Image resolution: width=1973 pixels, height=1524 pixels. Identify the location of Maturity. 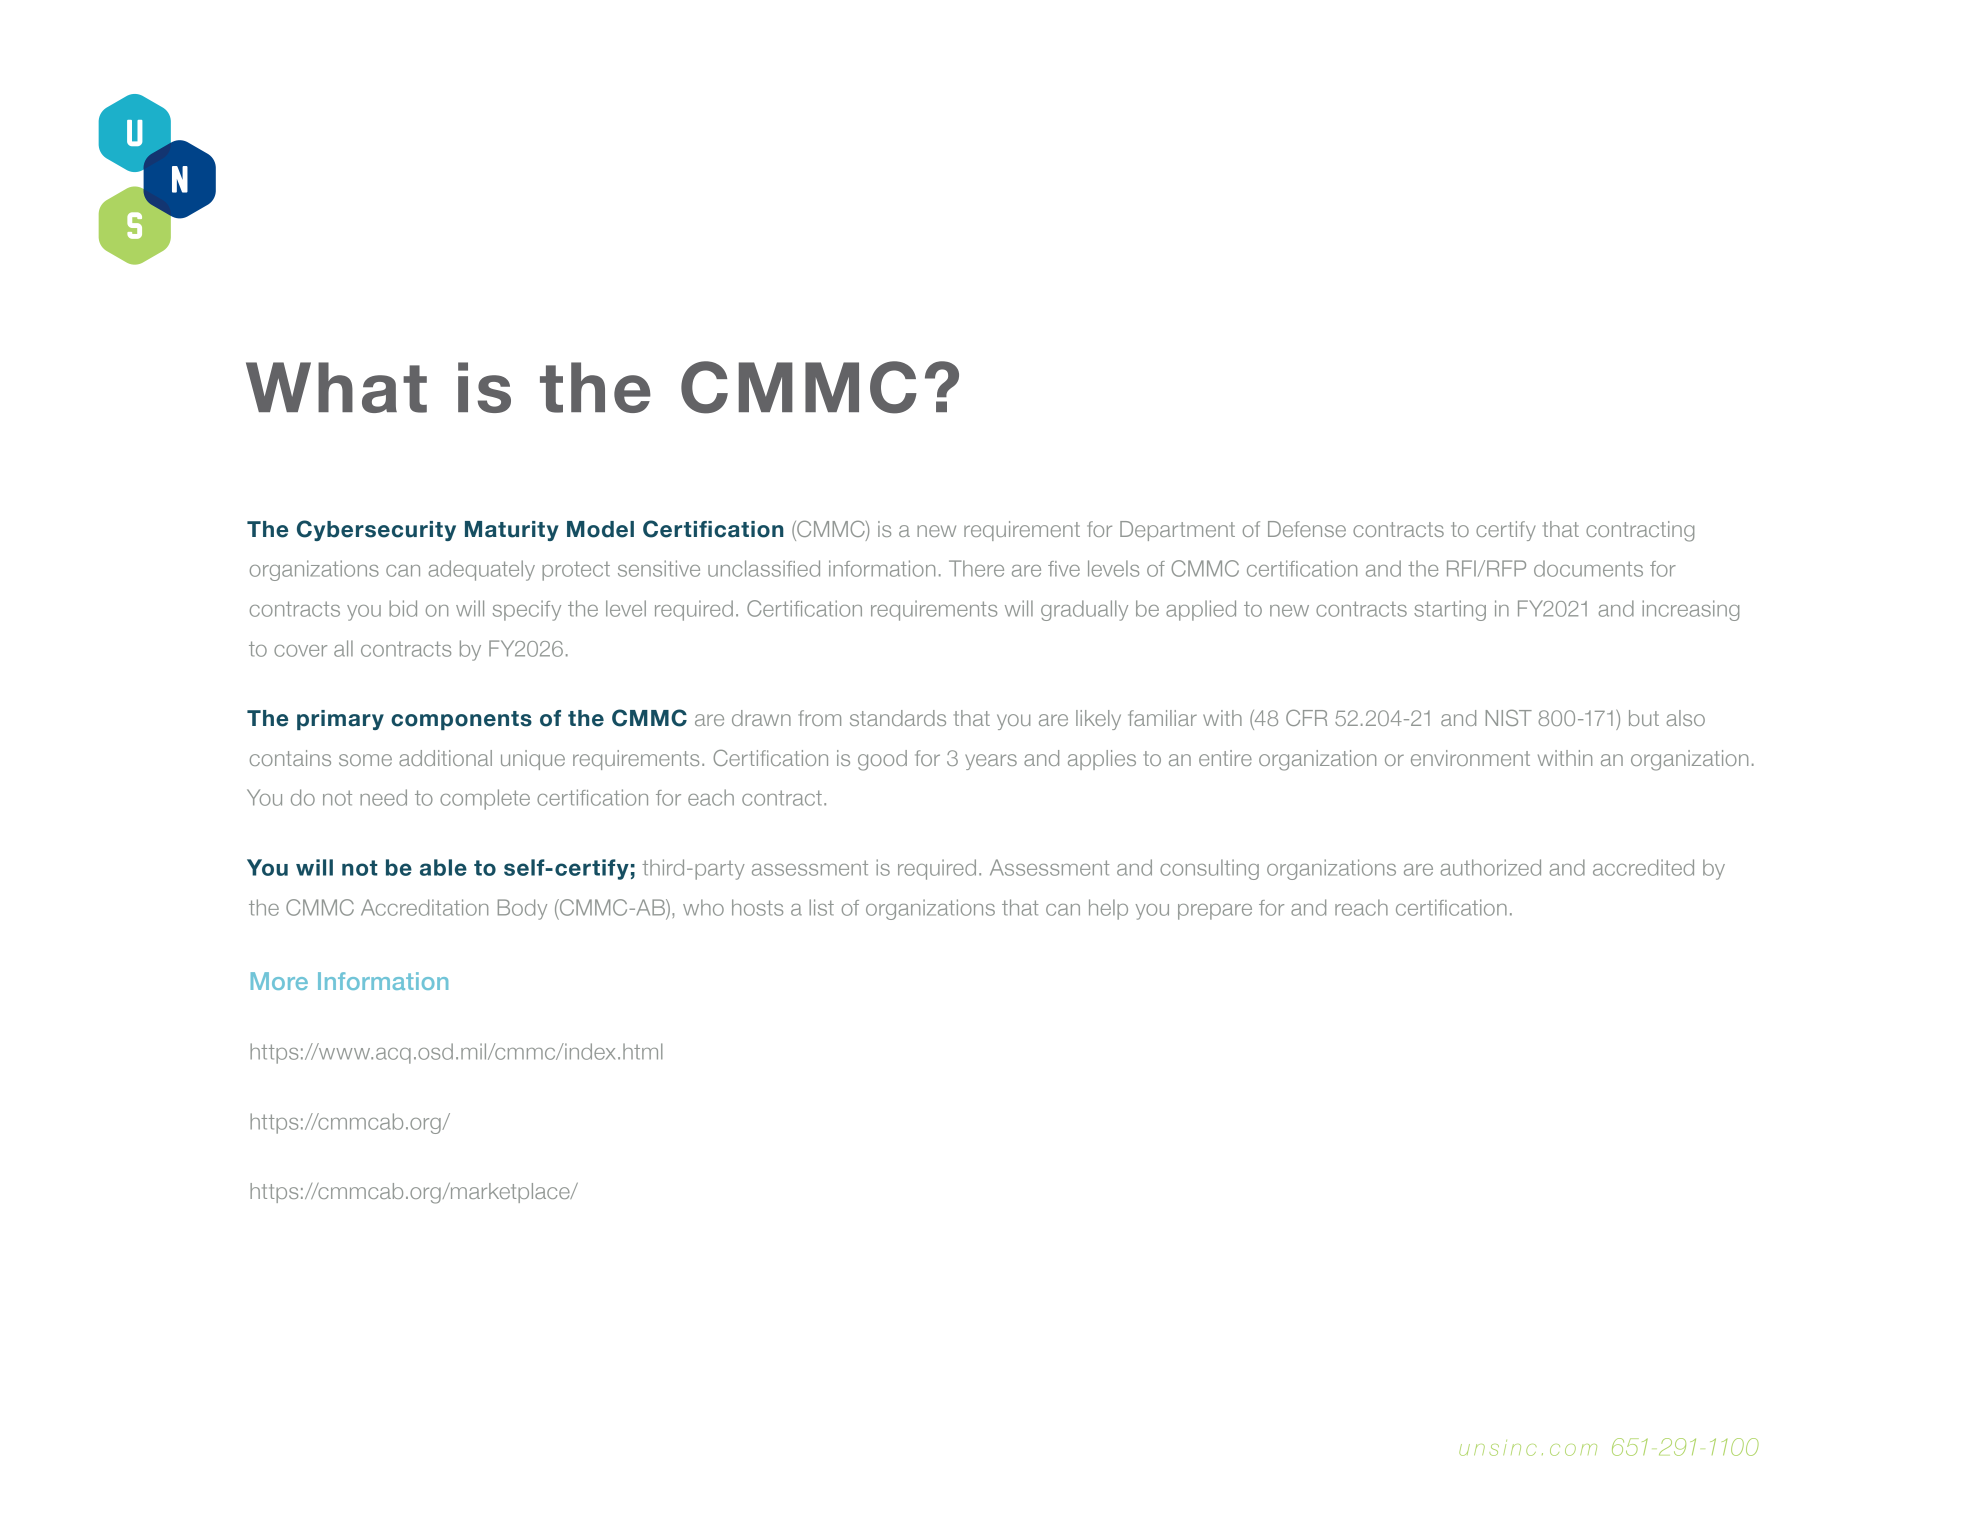
(512, 531).
